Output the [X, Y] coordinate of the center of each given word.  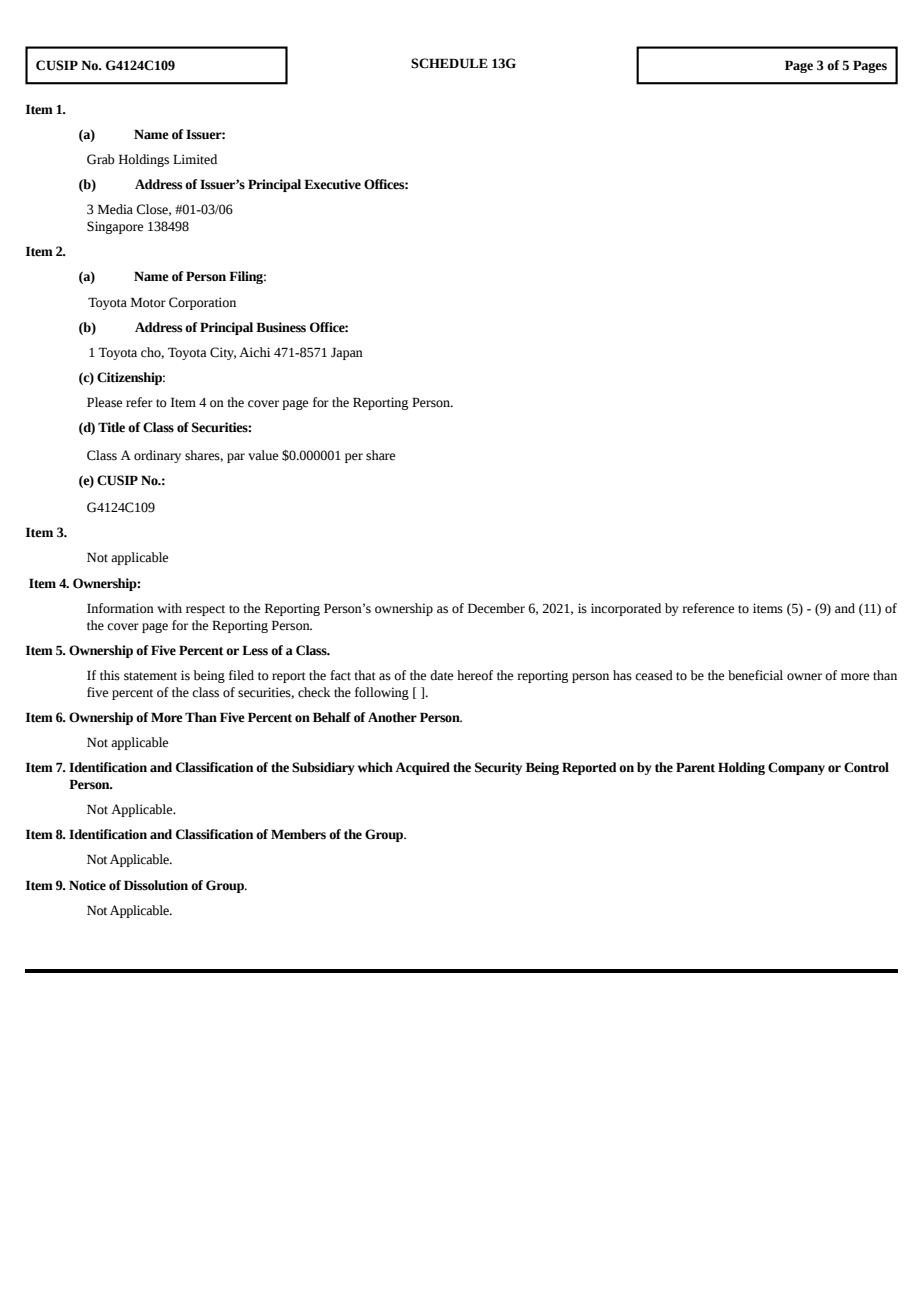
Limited [195, 159]
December [496, 608]
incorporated [626, 609]
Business [281, 327]
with [169, 608]
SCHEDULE [449, 63]
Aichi [254, 352]
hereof [475, 675]
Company [796, 768]
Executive [332, 184]
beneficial [755, 675]
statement [150, 676]
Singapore [115, 227]
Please [104, 402]
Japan [347, 353]
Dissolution [156, 885]
